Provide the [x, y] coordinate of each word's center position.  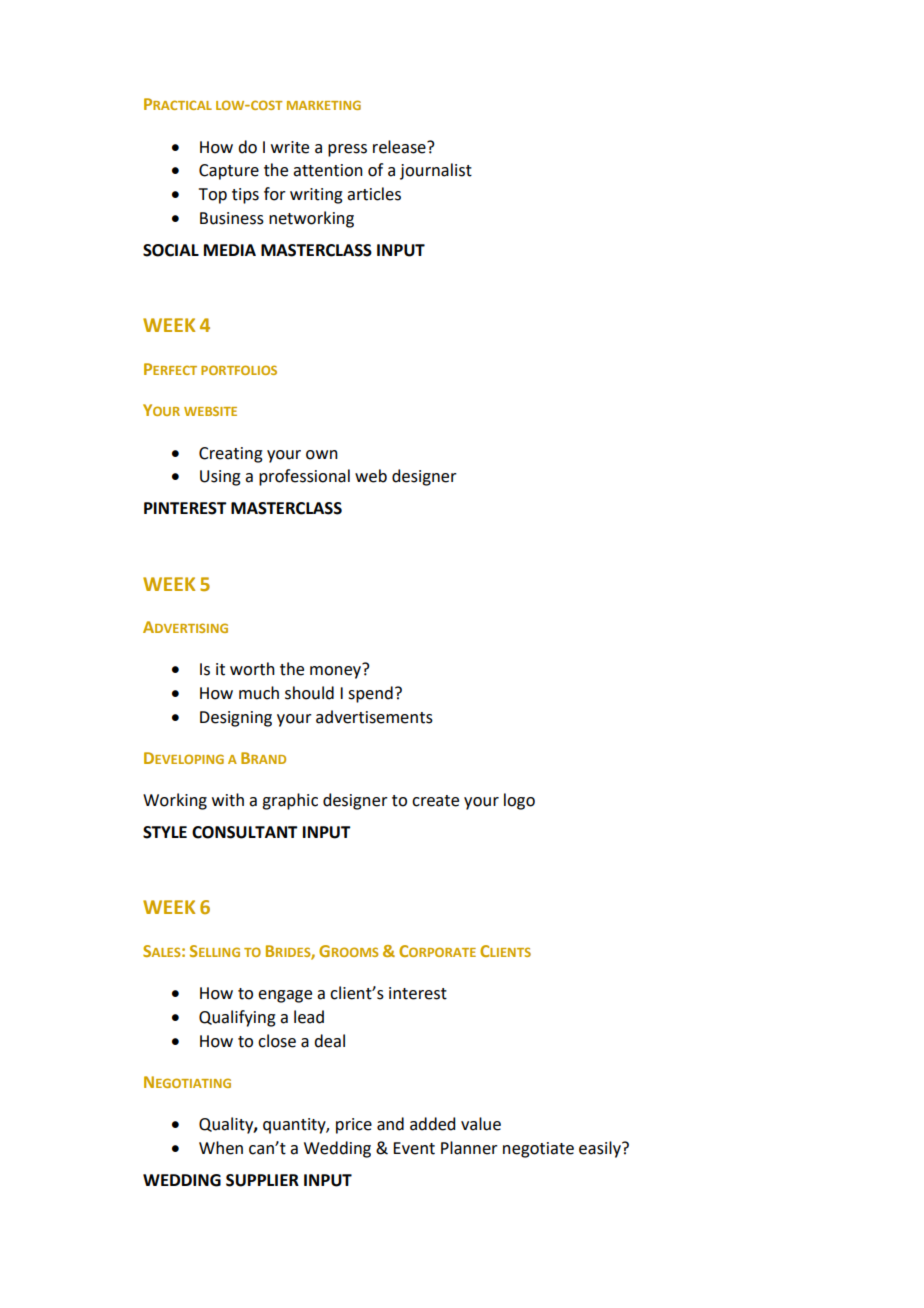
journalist [436, 171]
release [400, 147]
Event [414, 1148]
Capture [229, 172]
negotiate [538, 1150]
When [221, 1148]
